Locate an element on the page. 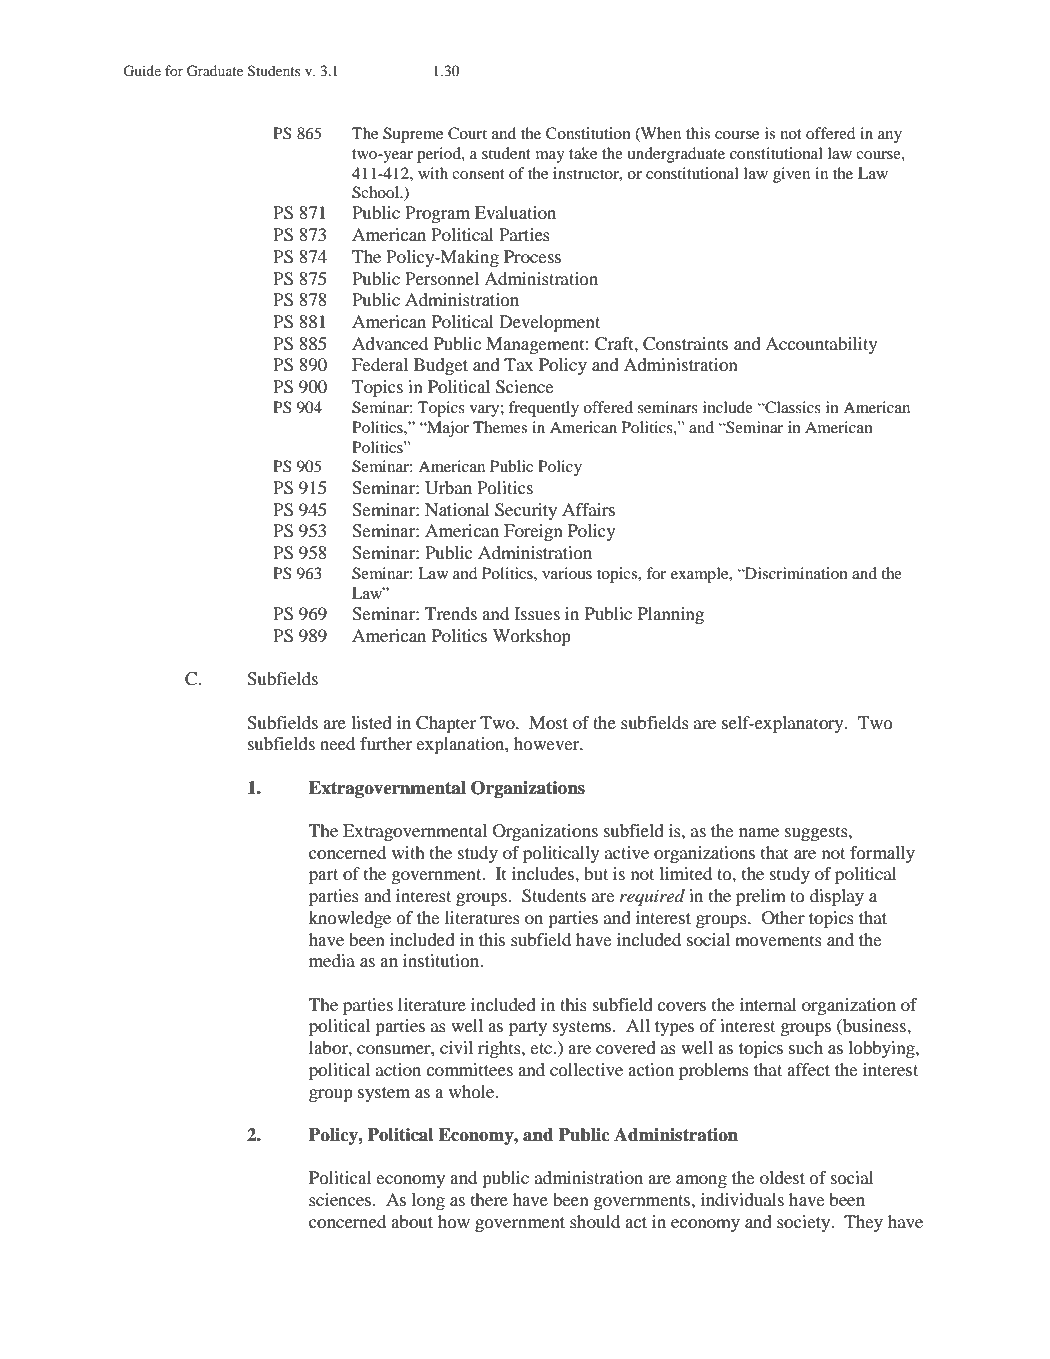  need is located at coordinates (337, 743).
